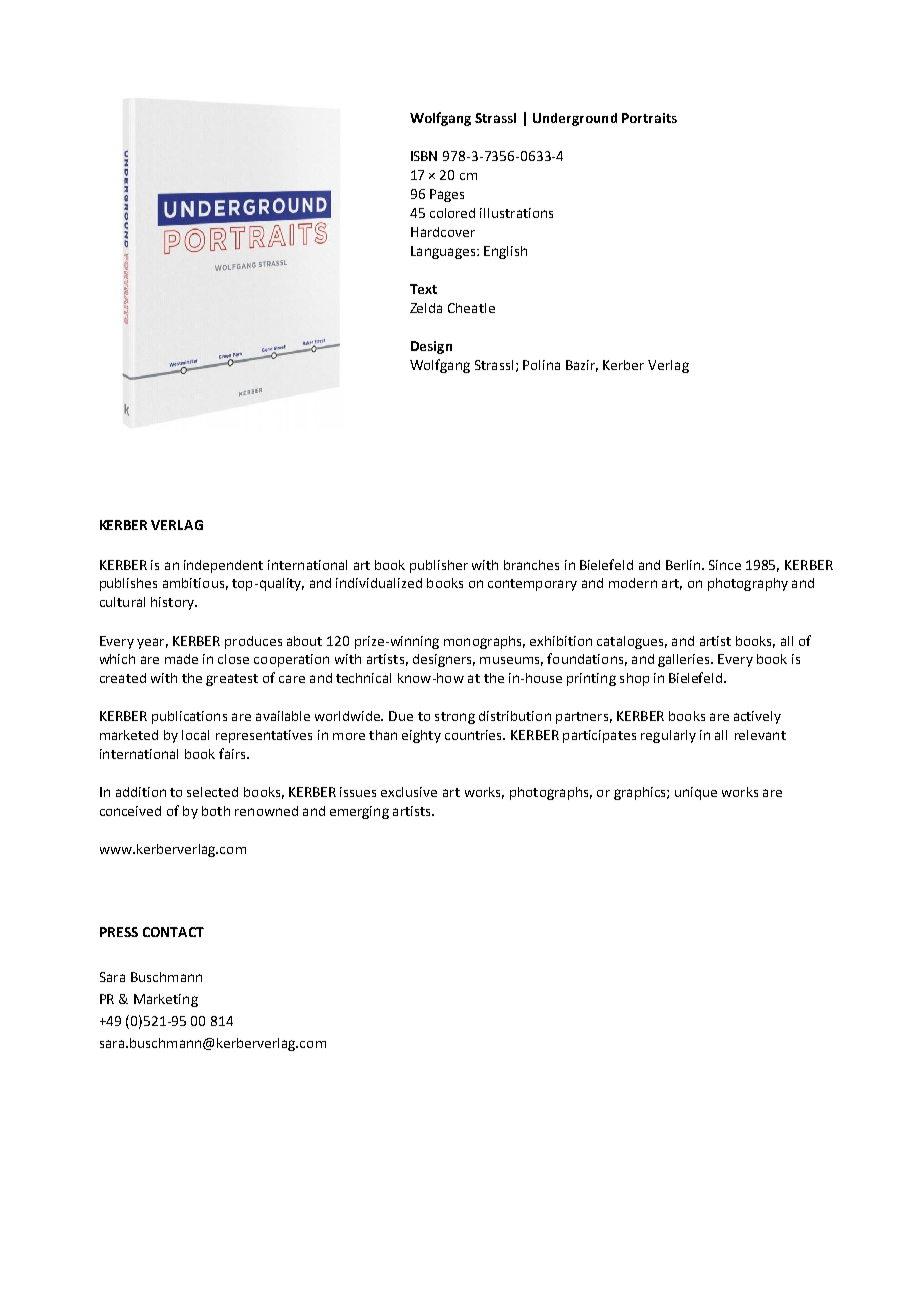  Describe the element at coordinates (649, 118) in the page. I see `Portraits` at that location.
